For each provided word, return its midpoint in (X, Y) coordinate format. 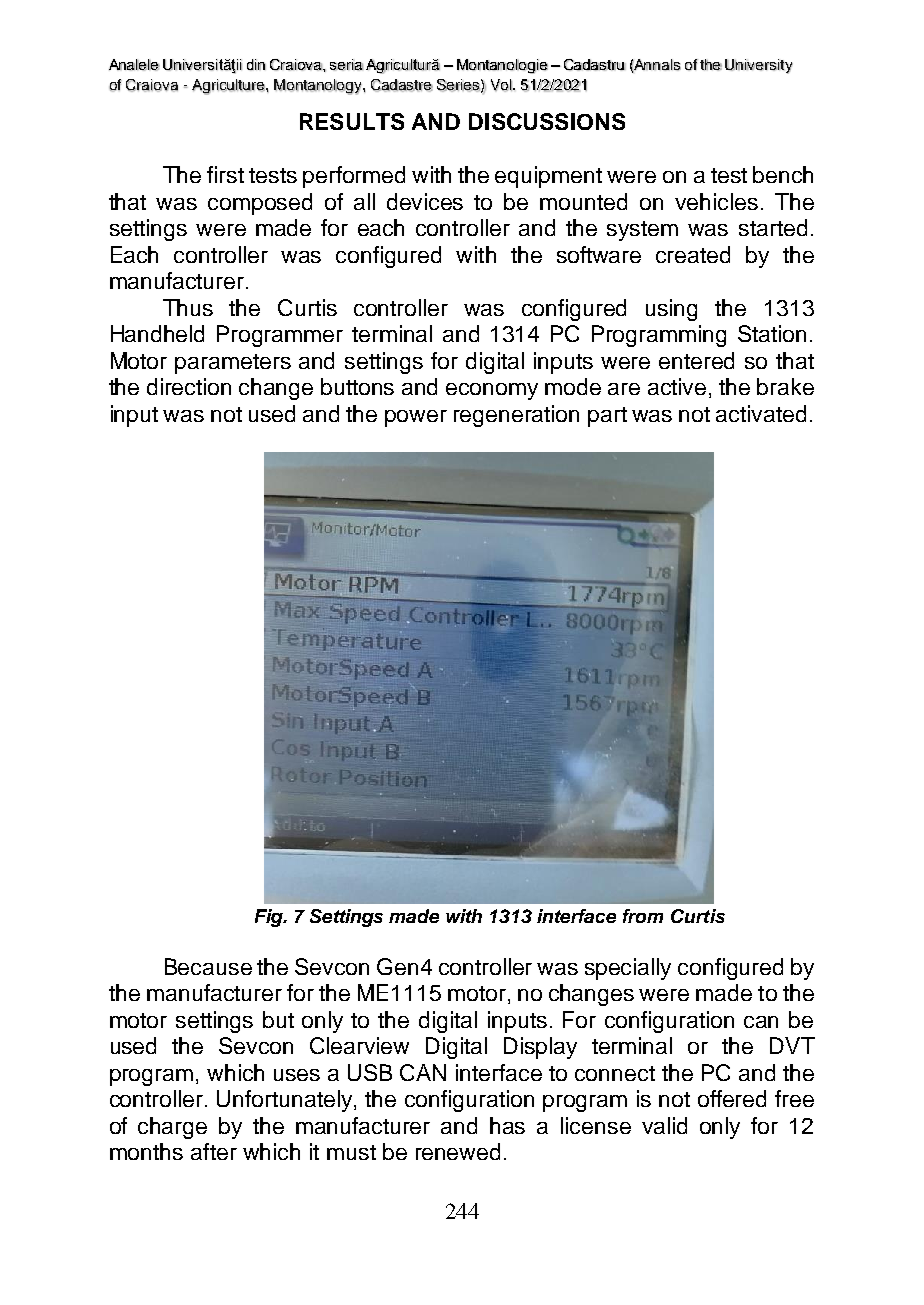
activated (761, 413)
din (256, 65)
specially (628, 969)
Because (208, 966)
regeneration (516, 416)
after (214, 1151)
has (507, 1125)
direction (189, 386)
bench (783, 174)
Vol (502, 85)
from (643, 916)
